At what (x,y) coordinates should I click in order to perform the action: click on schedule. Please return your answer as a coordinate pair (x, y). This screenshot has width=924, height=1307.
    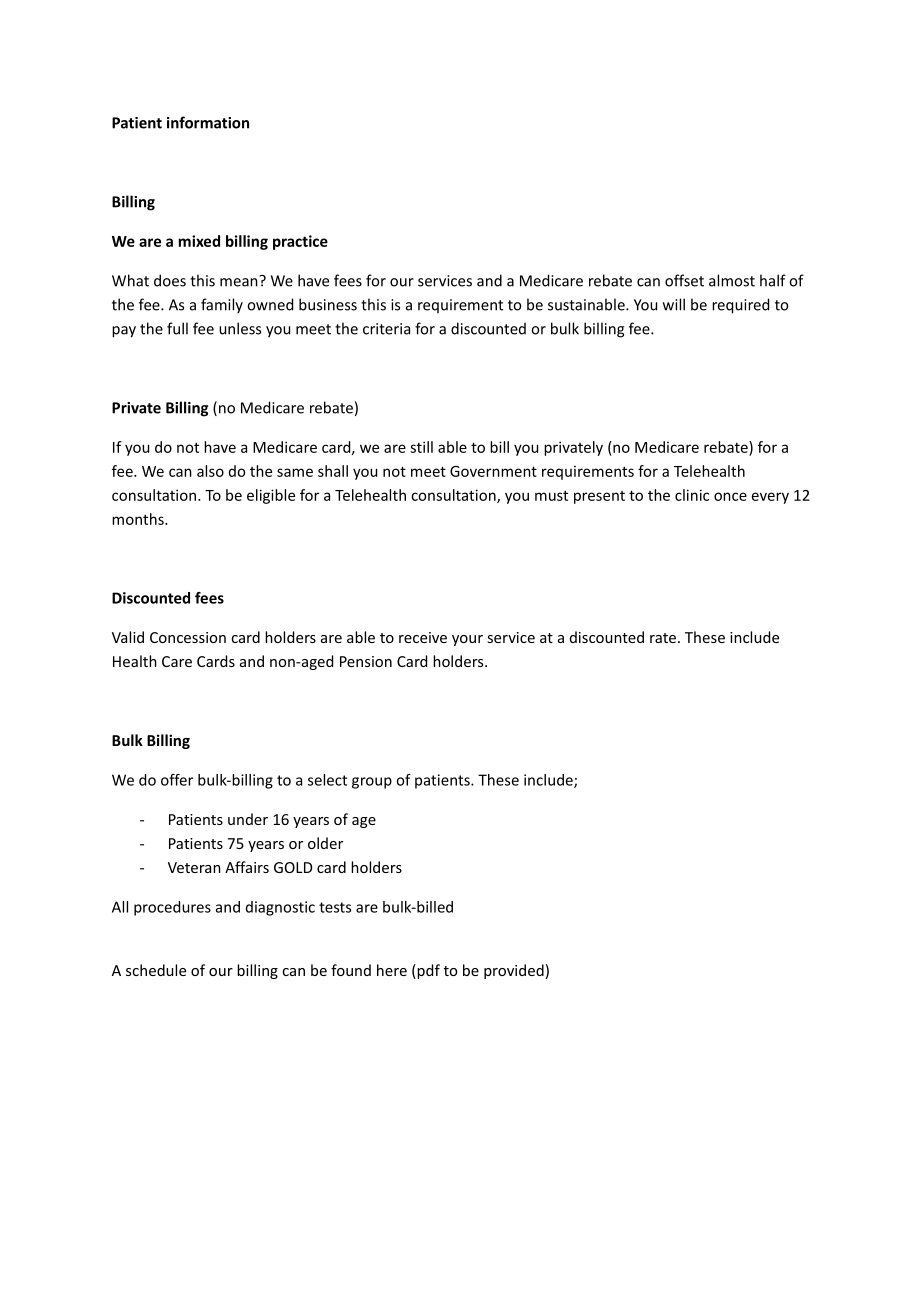
    Looking at the image, I should click on (156, 970).
